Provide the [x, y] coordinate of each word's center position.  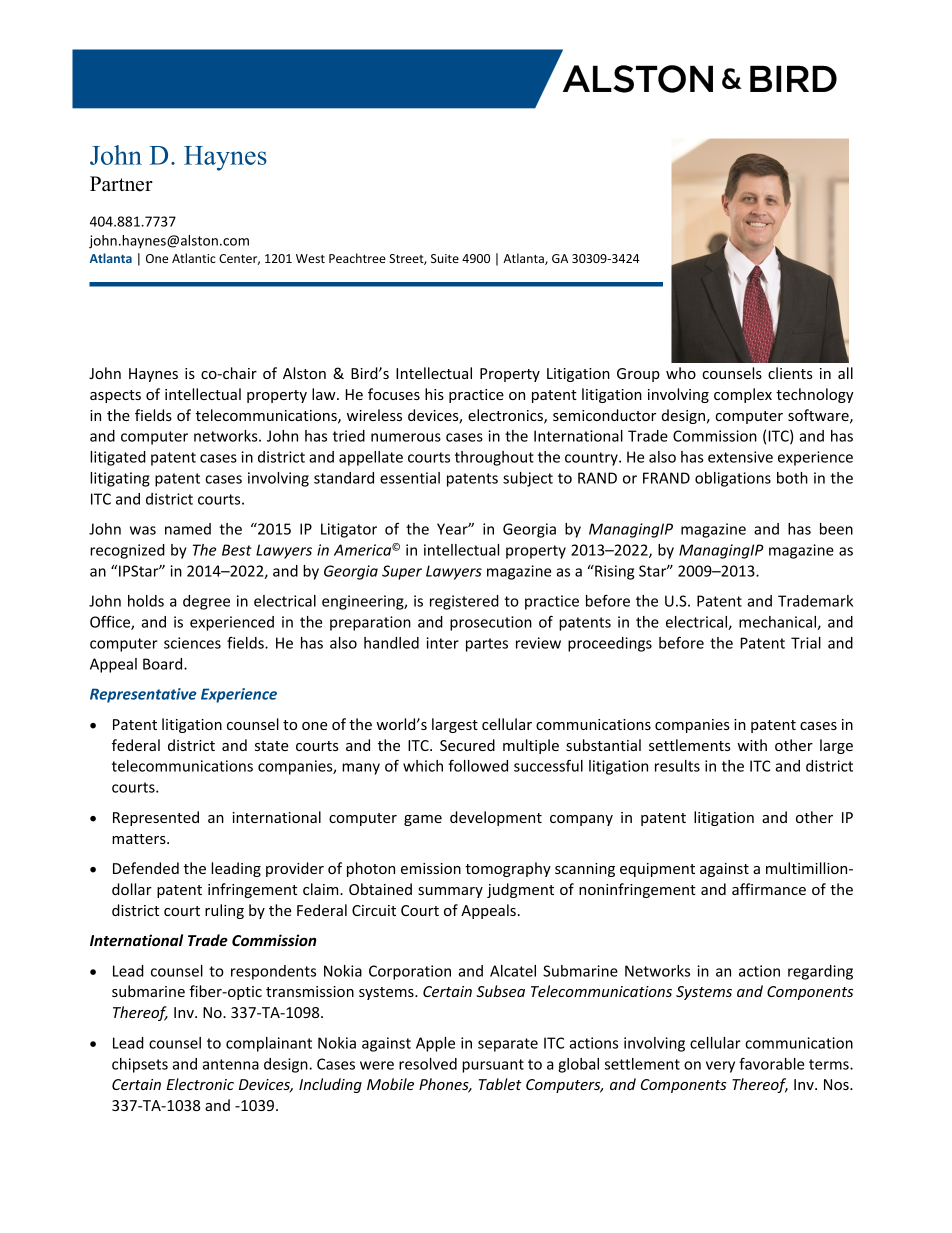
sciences [192, 643]
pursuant [493, 1066]
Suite [445, 258]
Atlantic [194, 258]
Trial [806, 643]
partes [487, 645]
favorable [771, 1064]
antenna [230, 1064]
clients [790, 373]
